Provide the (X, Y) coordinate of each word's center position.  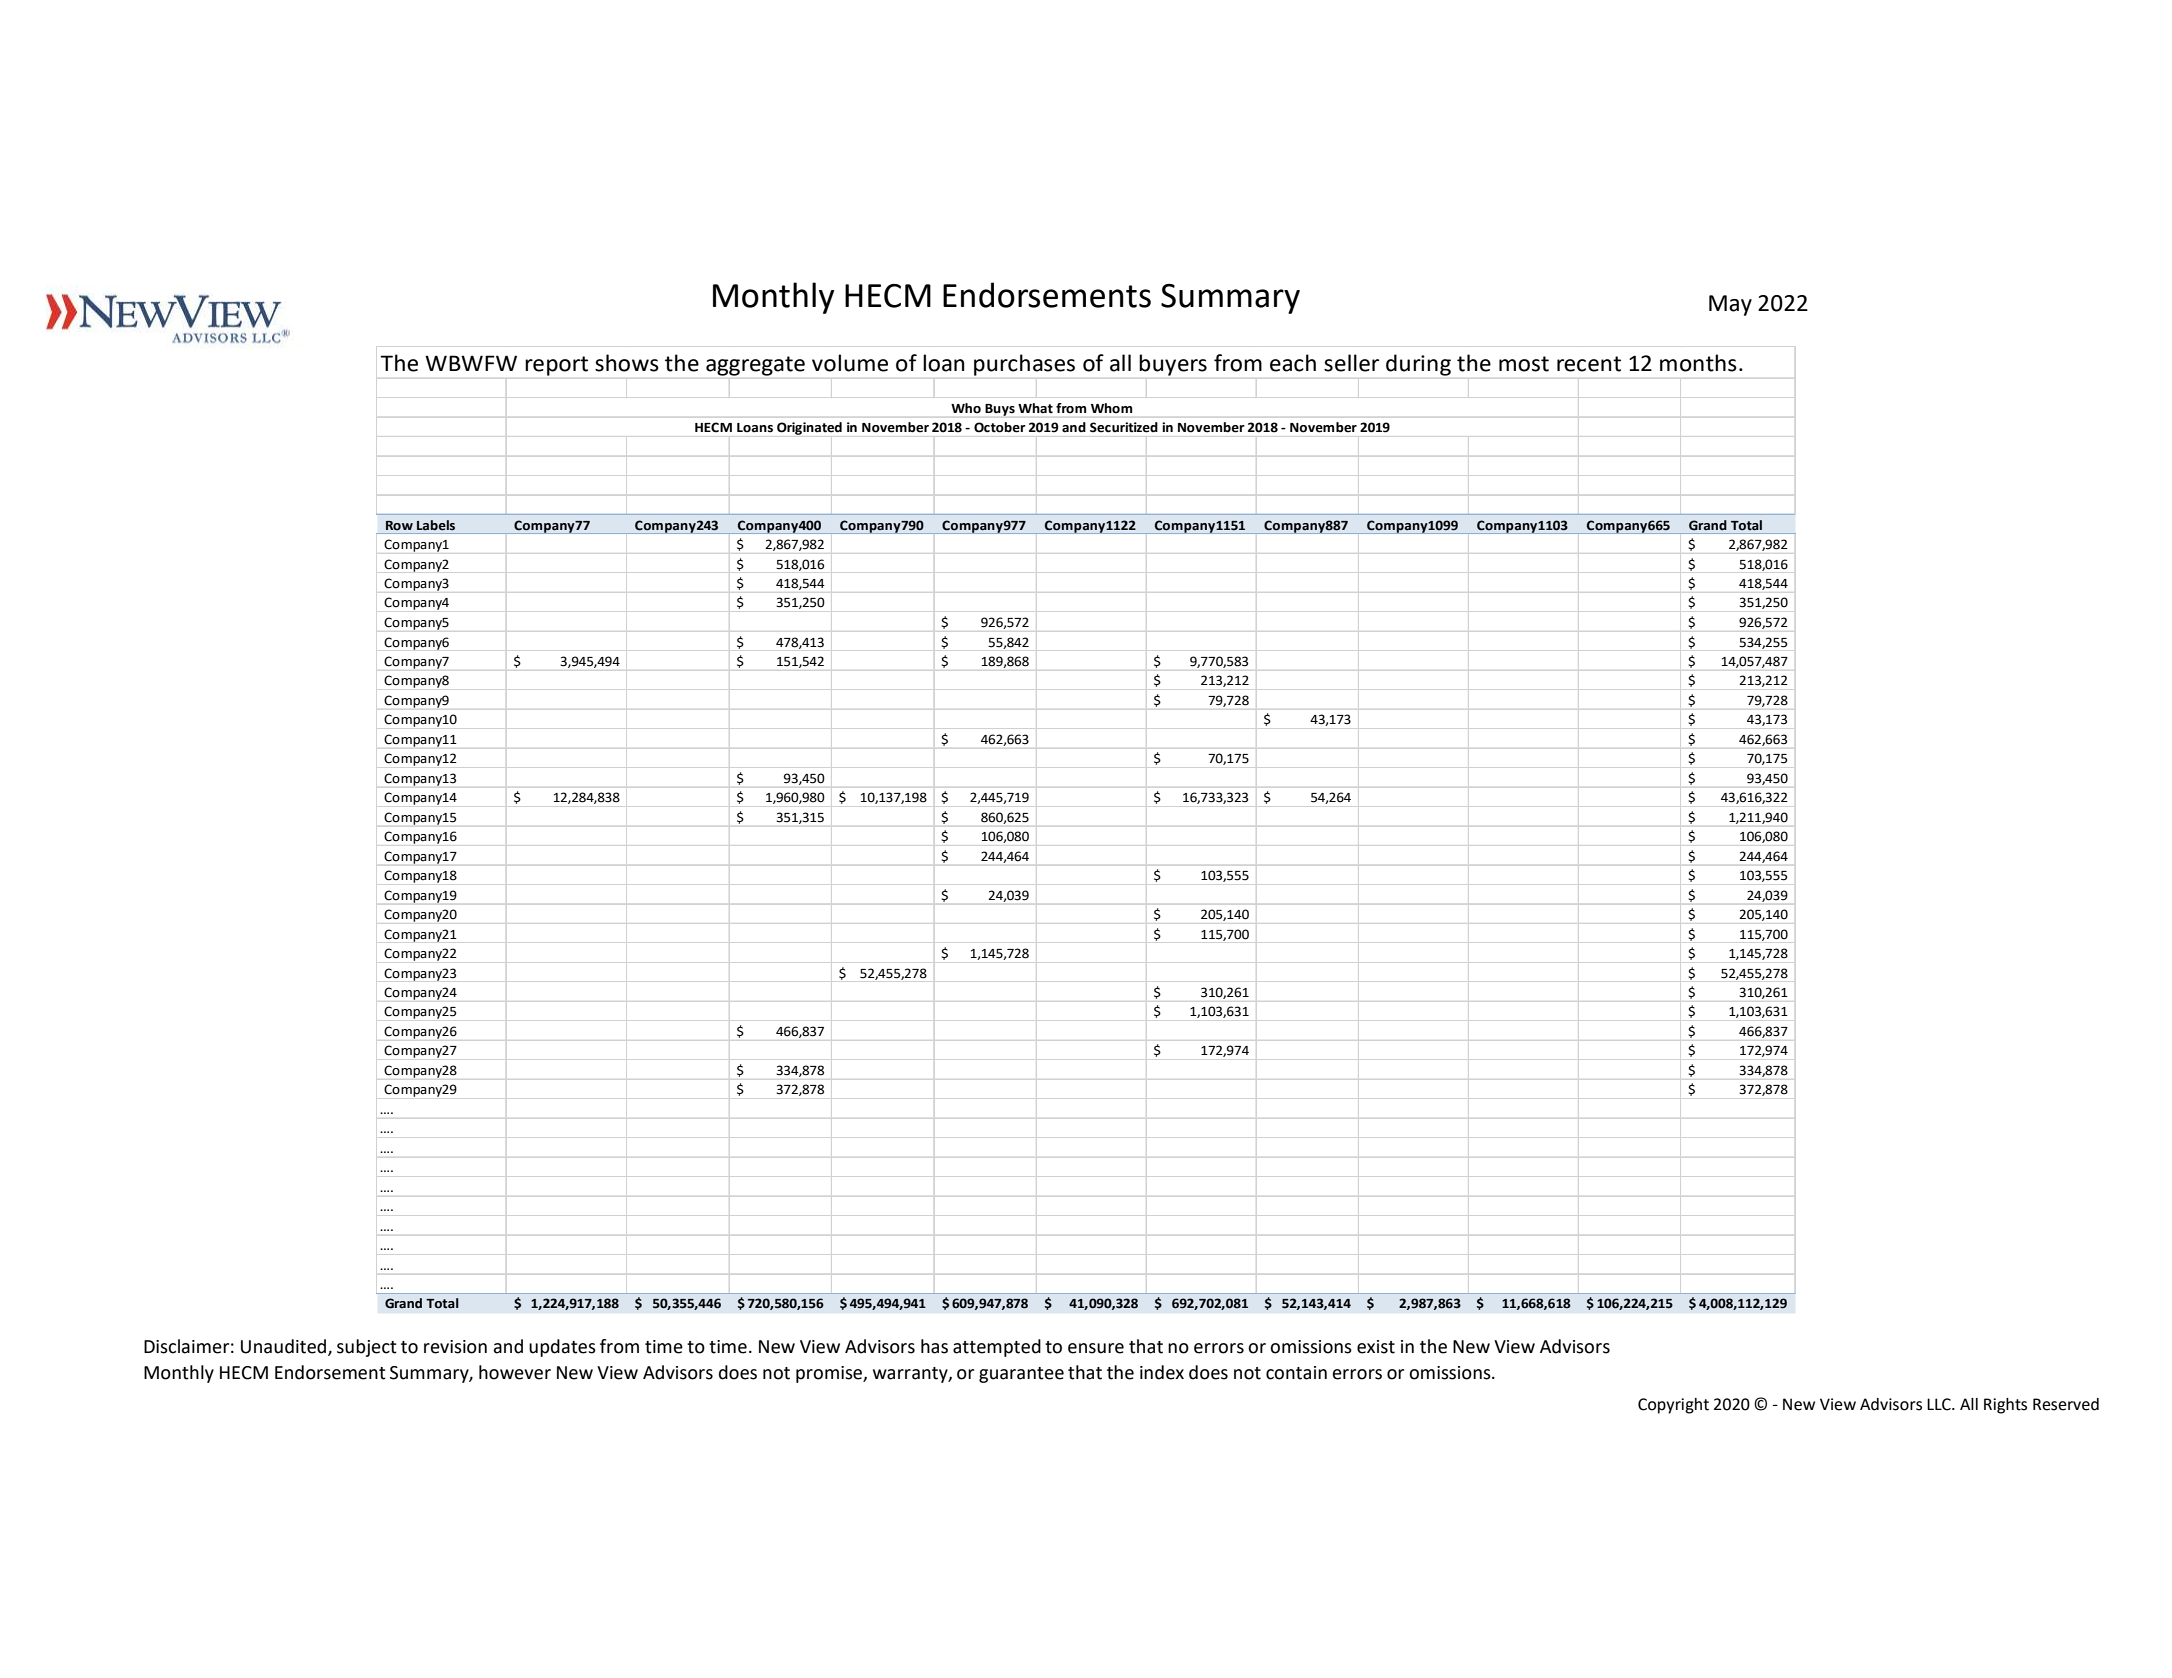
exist (1376, 1347)
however (515, 1372)
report (556, 366)
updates (562, 1348)
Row (399, 526)
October (1000, 427)
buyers (1173, 365)
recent (1589, 364)
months (1698, 363)
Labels (436, 525)
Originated (809, 428)
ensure (1096, 1348)
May (1730, 305)
